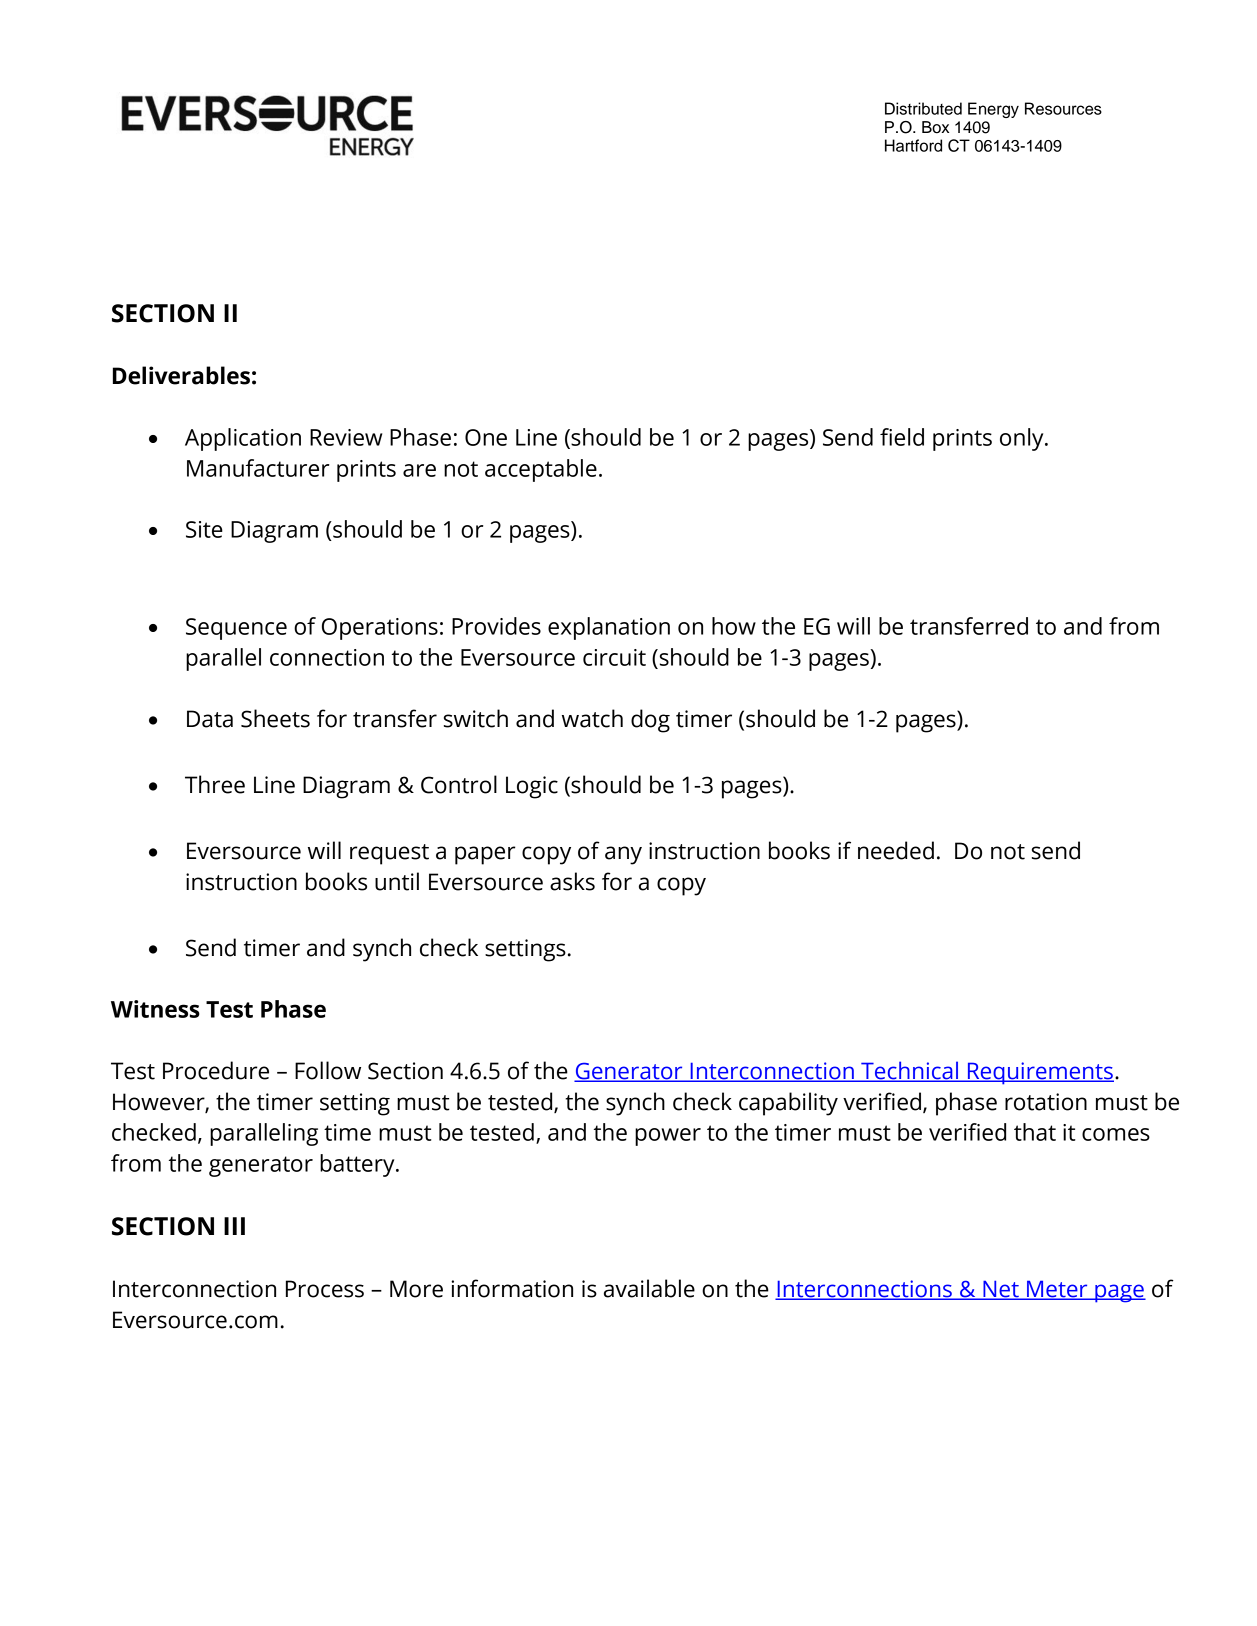 Image resolution: width=1257 pixels, height=1626 pixels. What do you see at coordinates (896, 850) in the document?
I see `needed` at bounding box center [896, 850].
